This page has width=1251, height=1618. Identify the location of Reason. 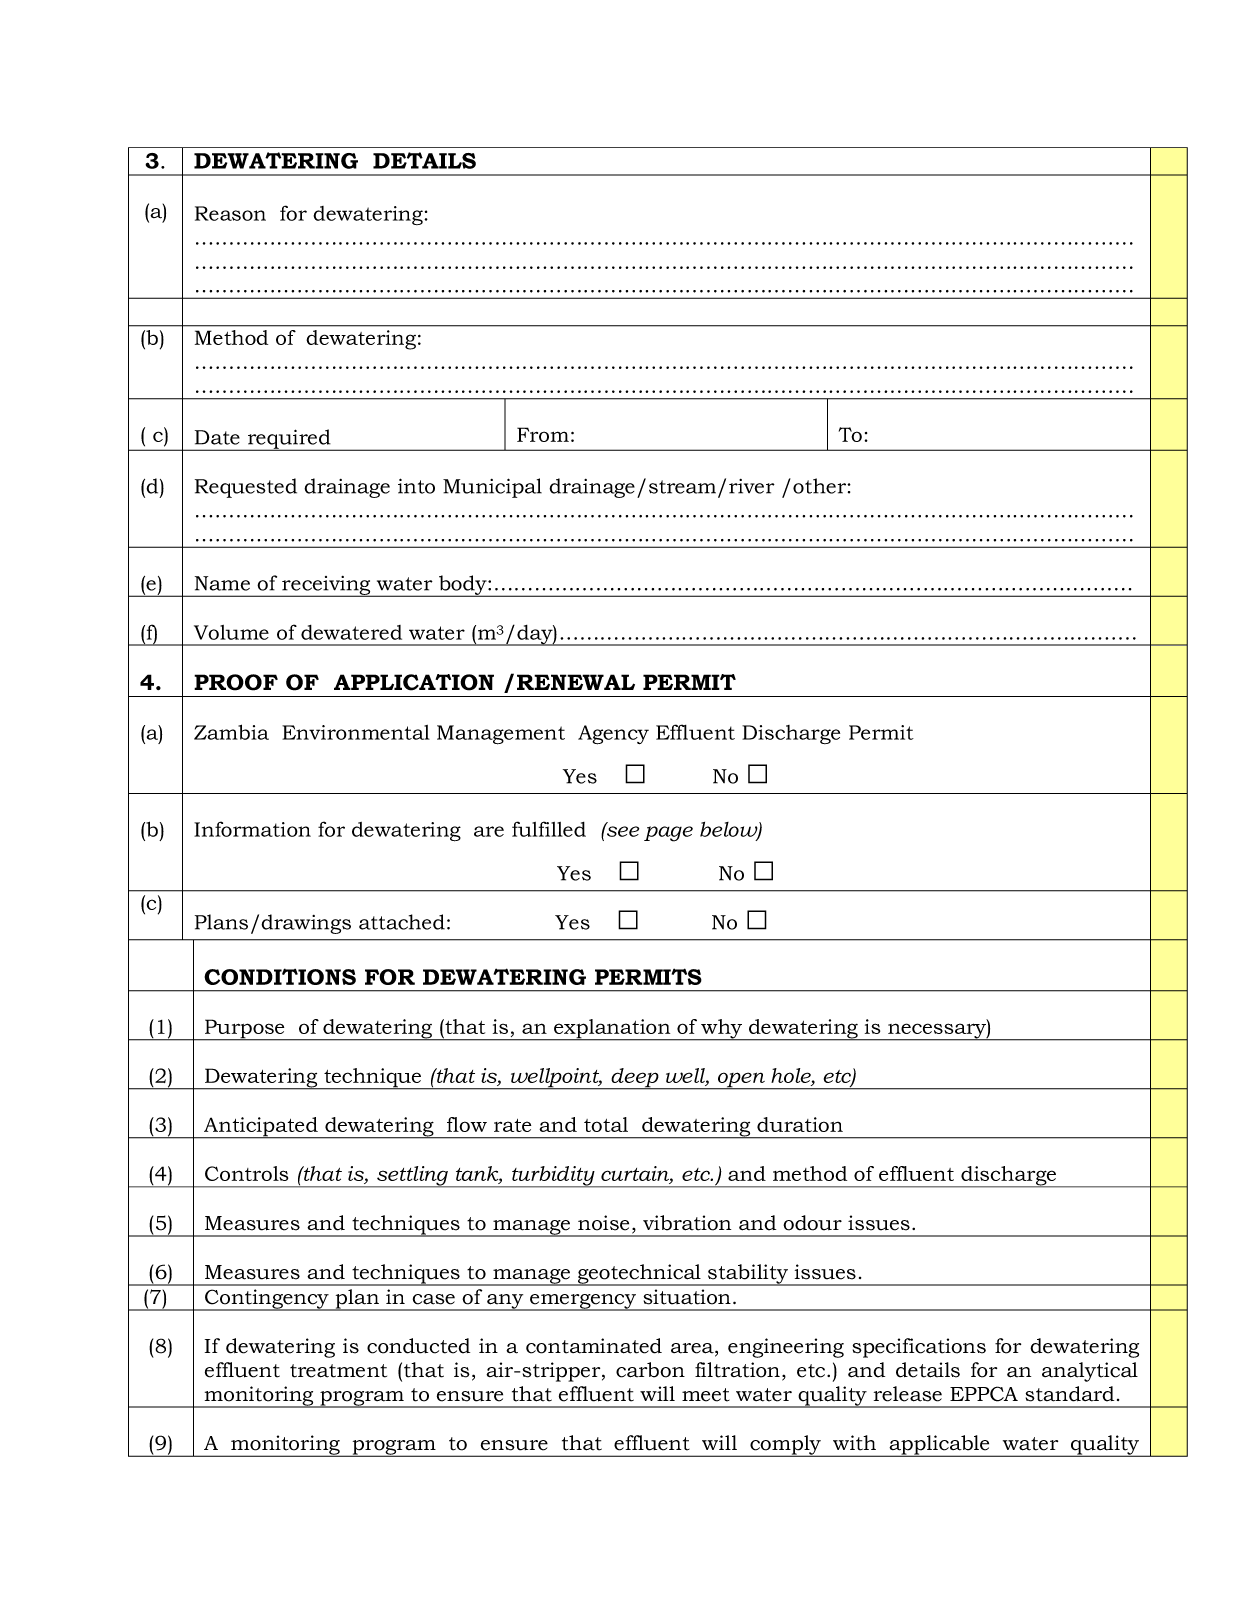
(230, 213).
